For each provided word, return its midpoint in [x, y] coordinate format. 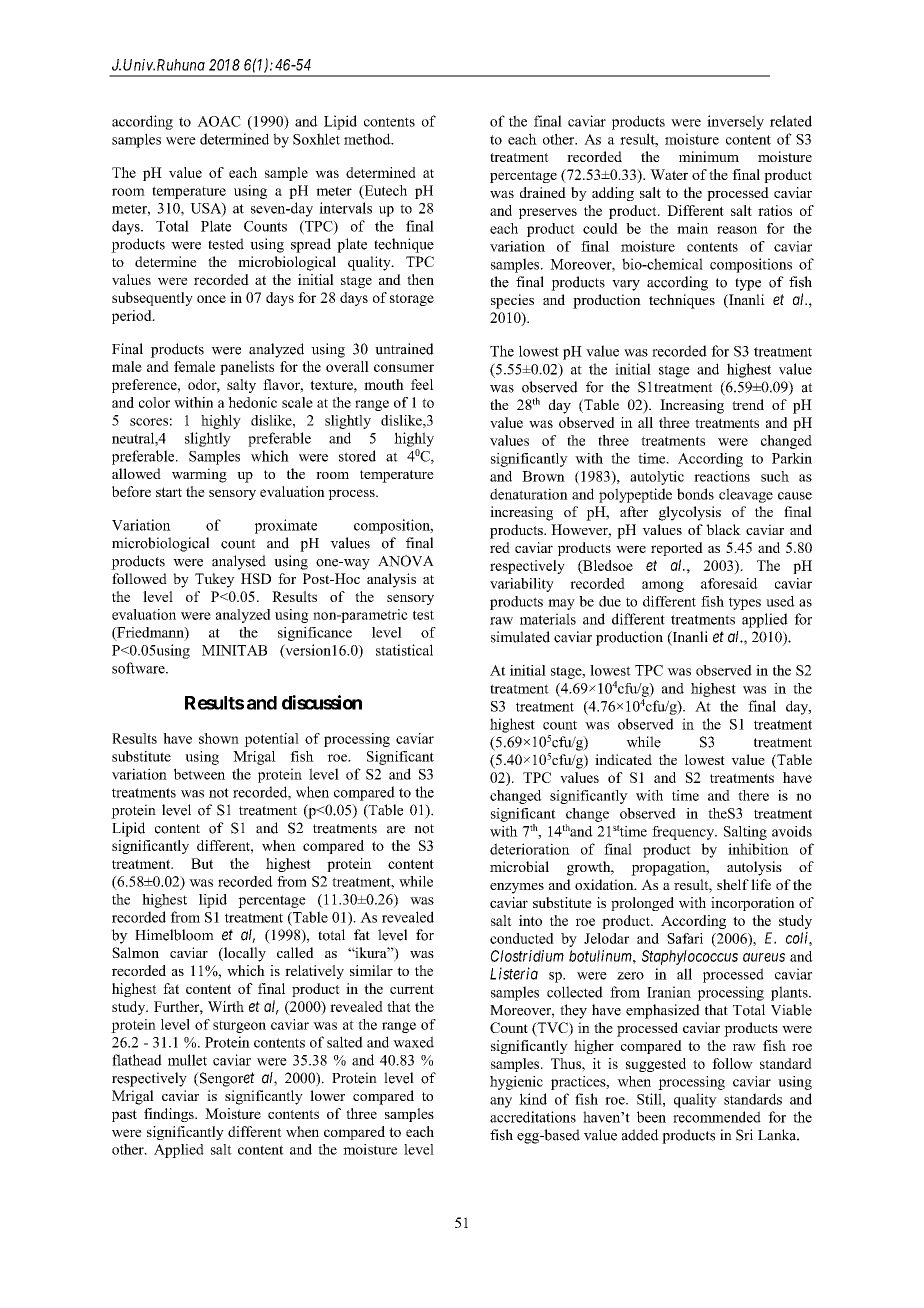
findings [170, 1115]
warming [199, 475]
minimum [709, 156]
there [753, 795]
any [501, 1102]
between [199, 774]
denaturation [529, 494]
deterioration [530, 849]
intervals [345, 208]
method [368, 139]
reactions [722, 476]
